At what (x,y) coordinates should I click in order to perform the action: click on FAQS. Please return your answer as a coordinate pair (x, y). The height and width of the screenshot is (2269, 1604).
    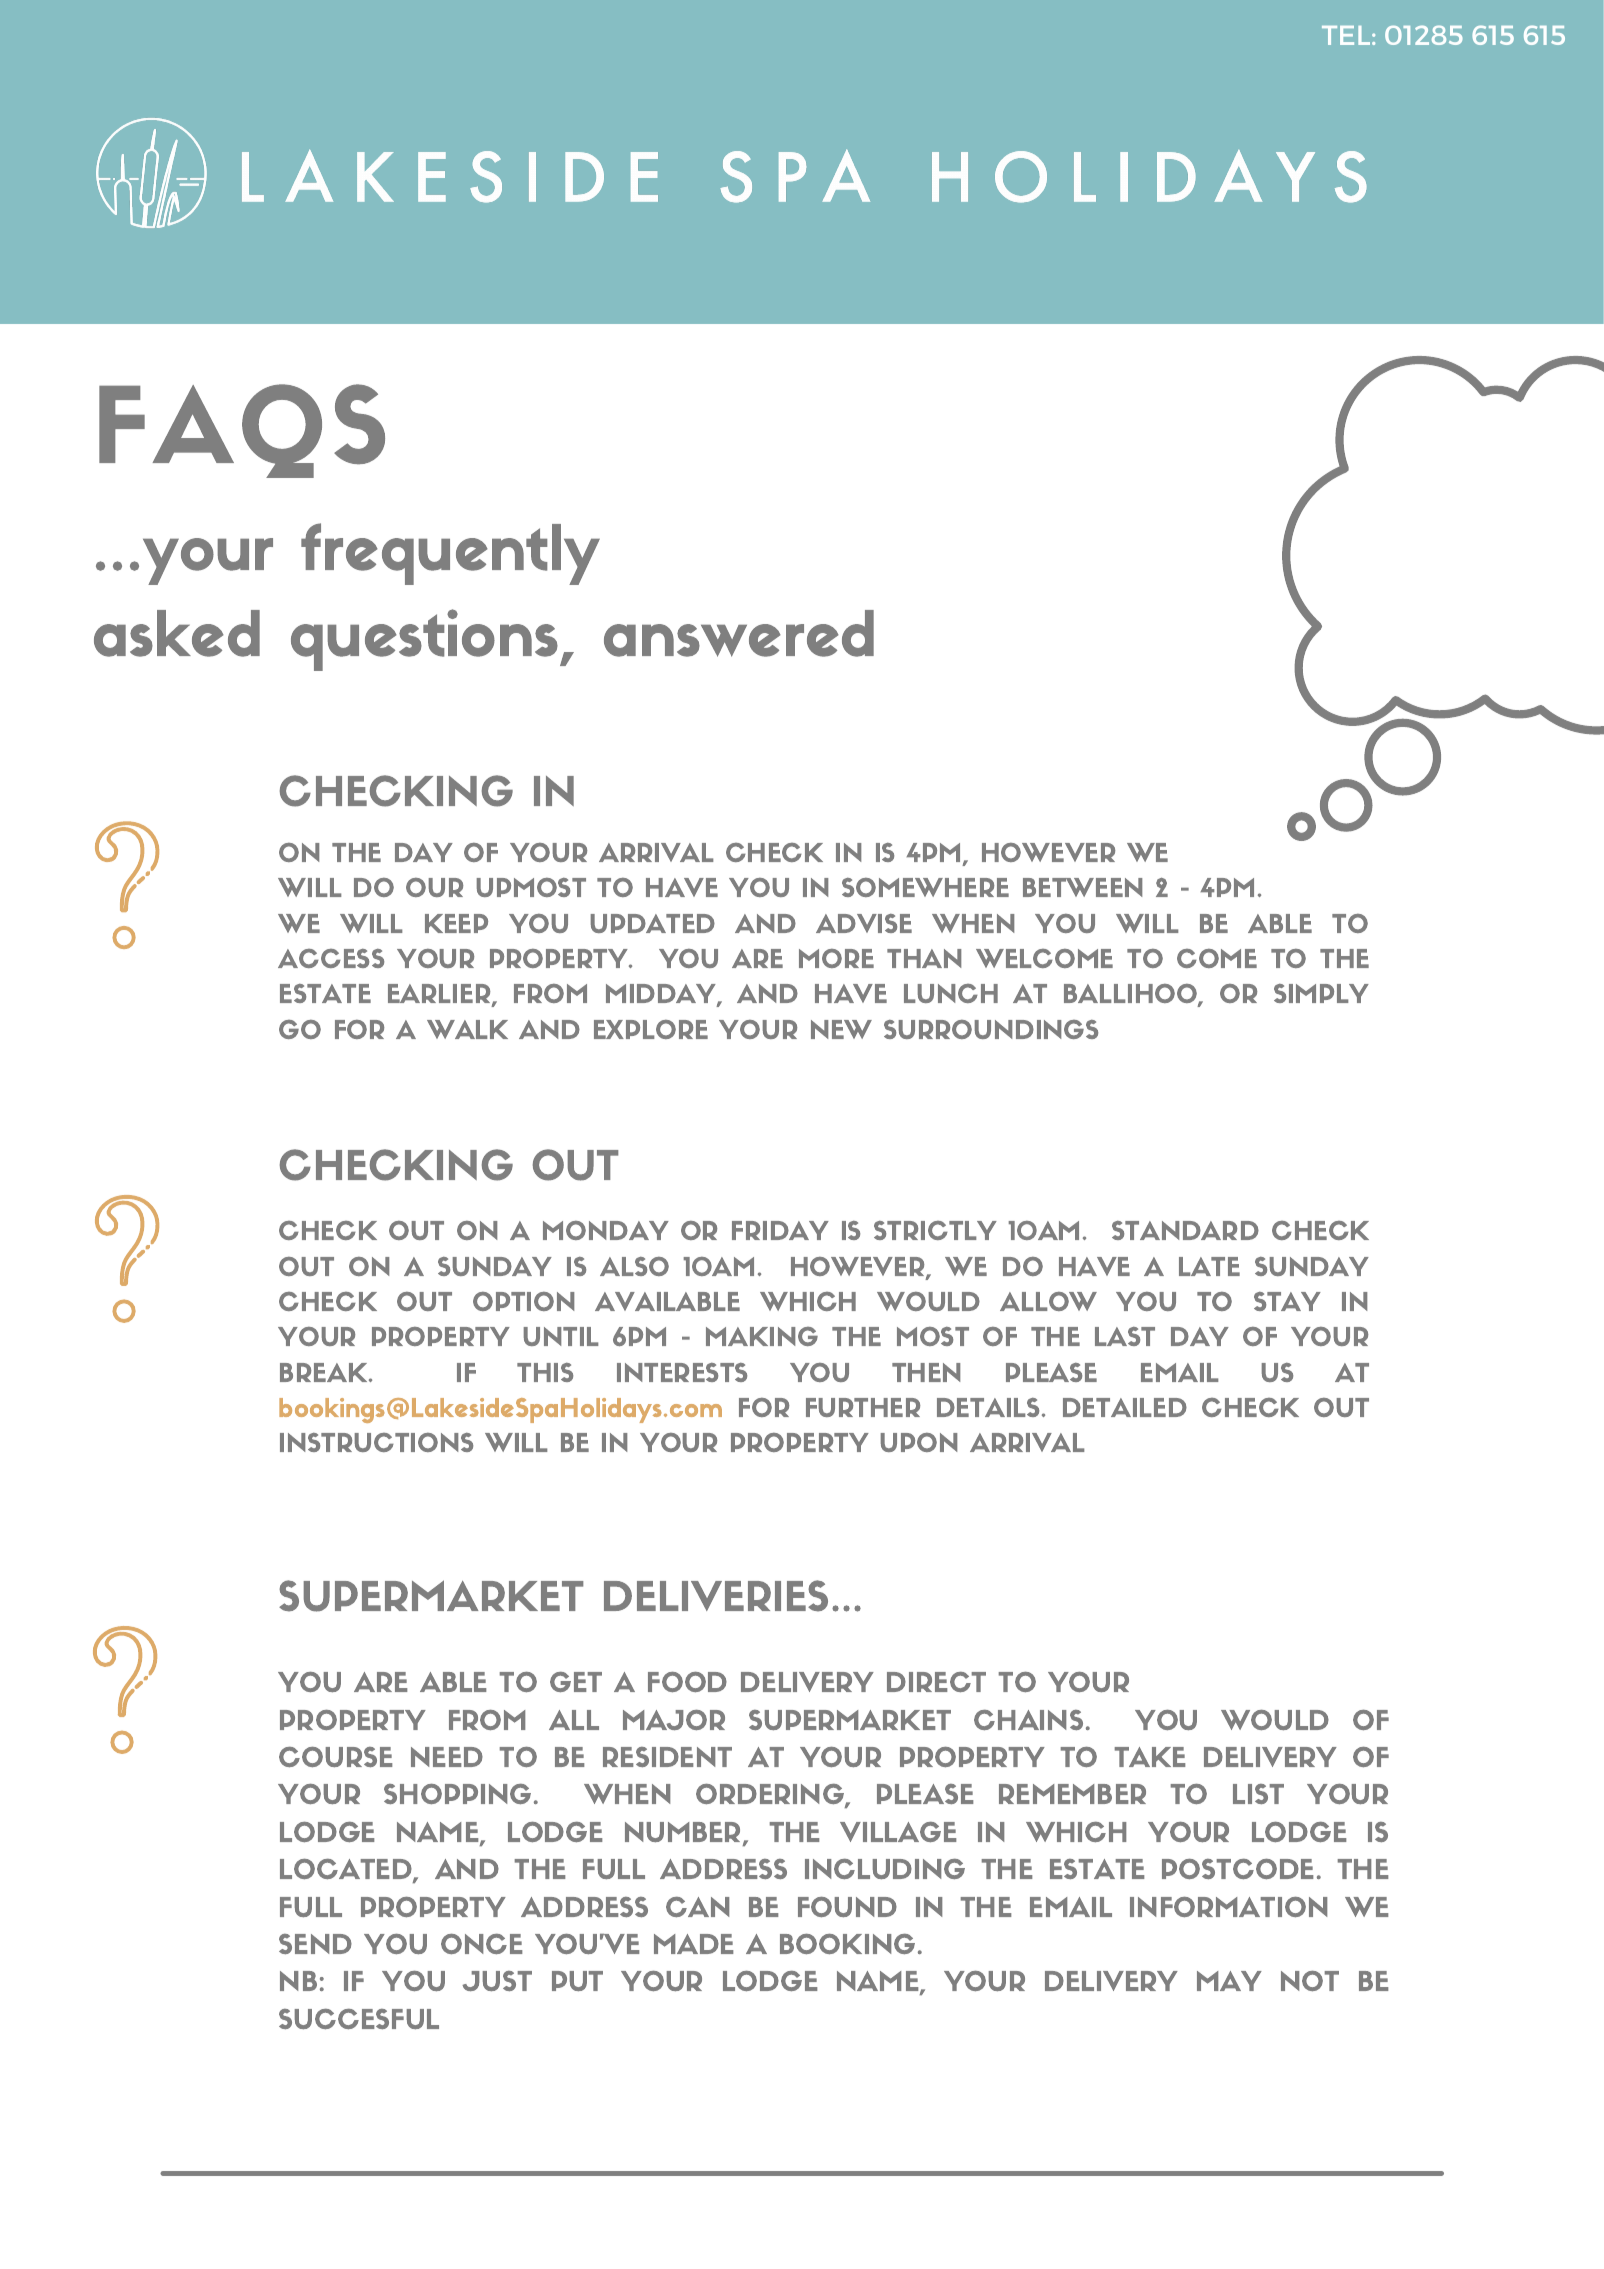
    Looking at the image, I should click on (242, 431).
